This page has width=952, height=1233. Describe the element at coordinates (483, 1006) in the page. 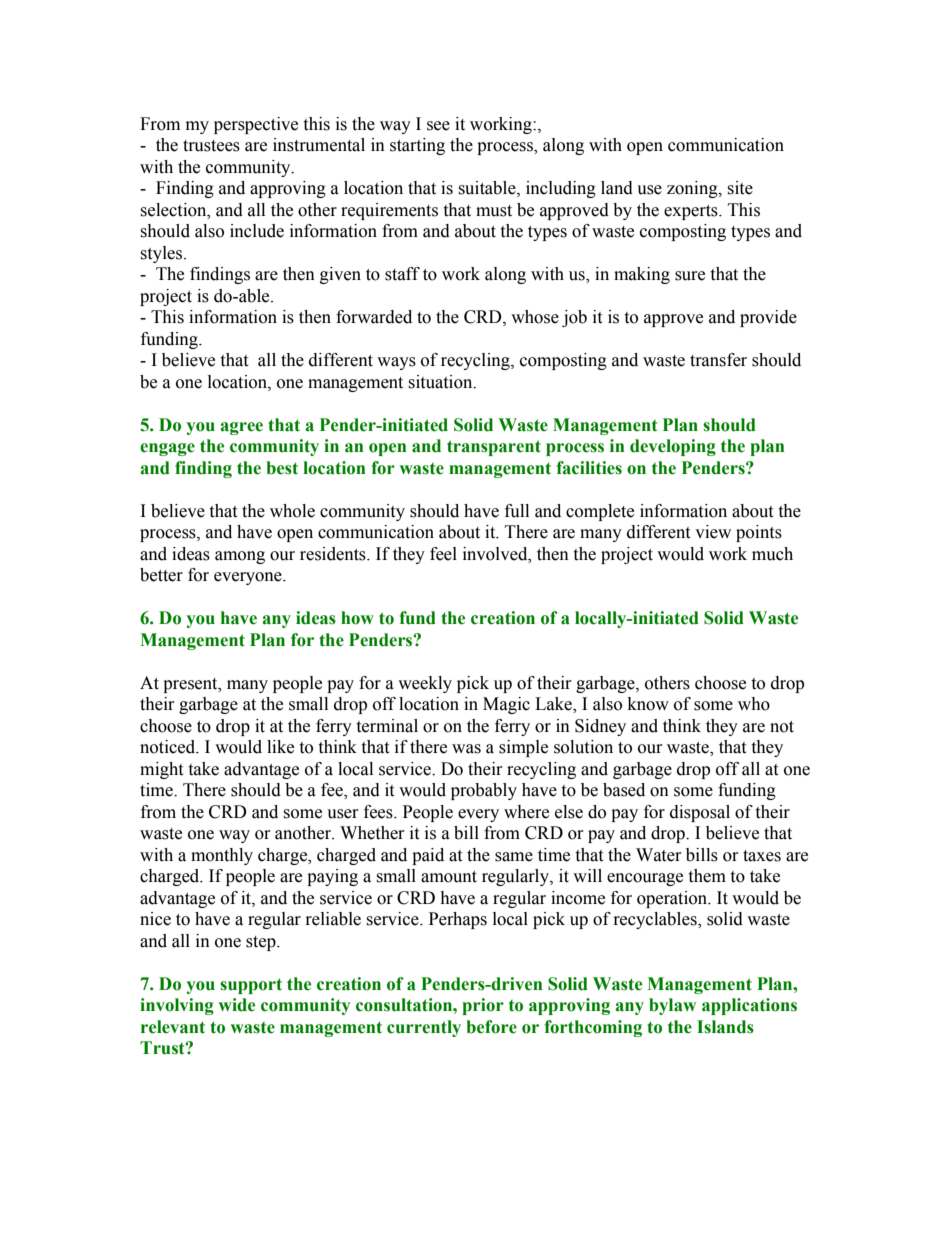

I see `prior` at that location.
